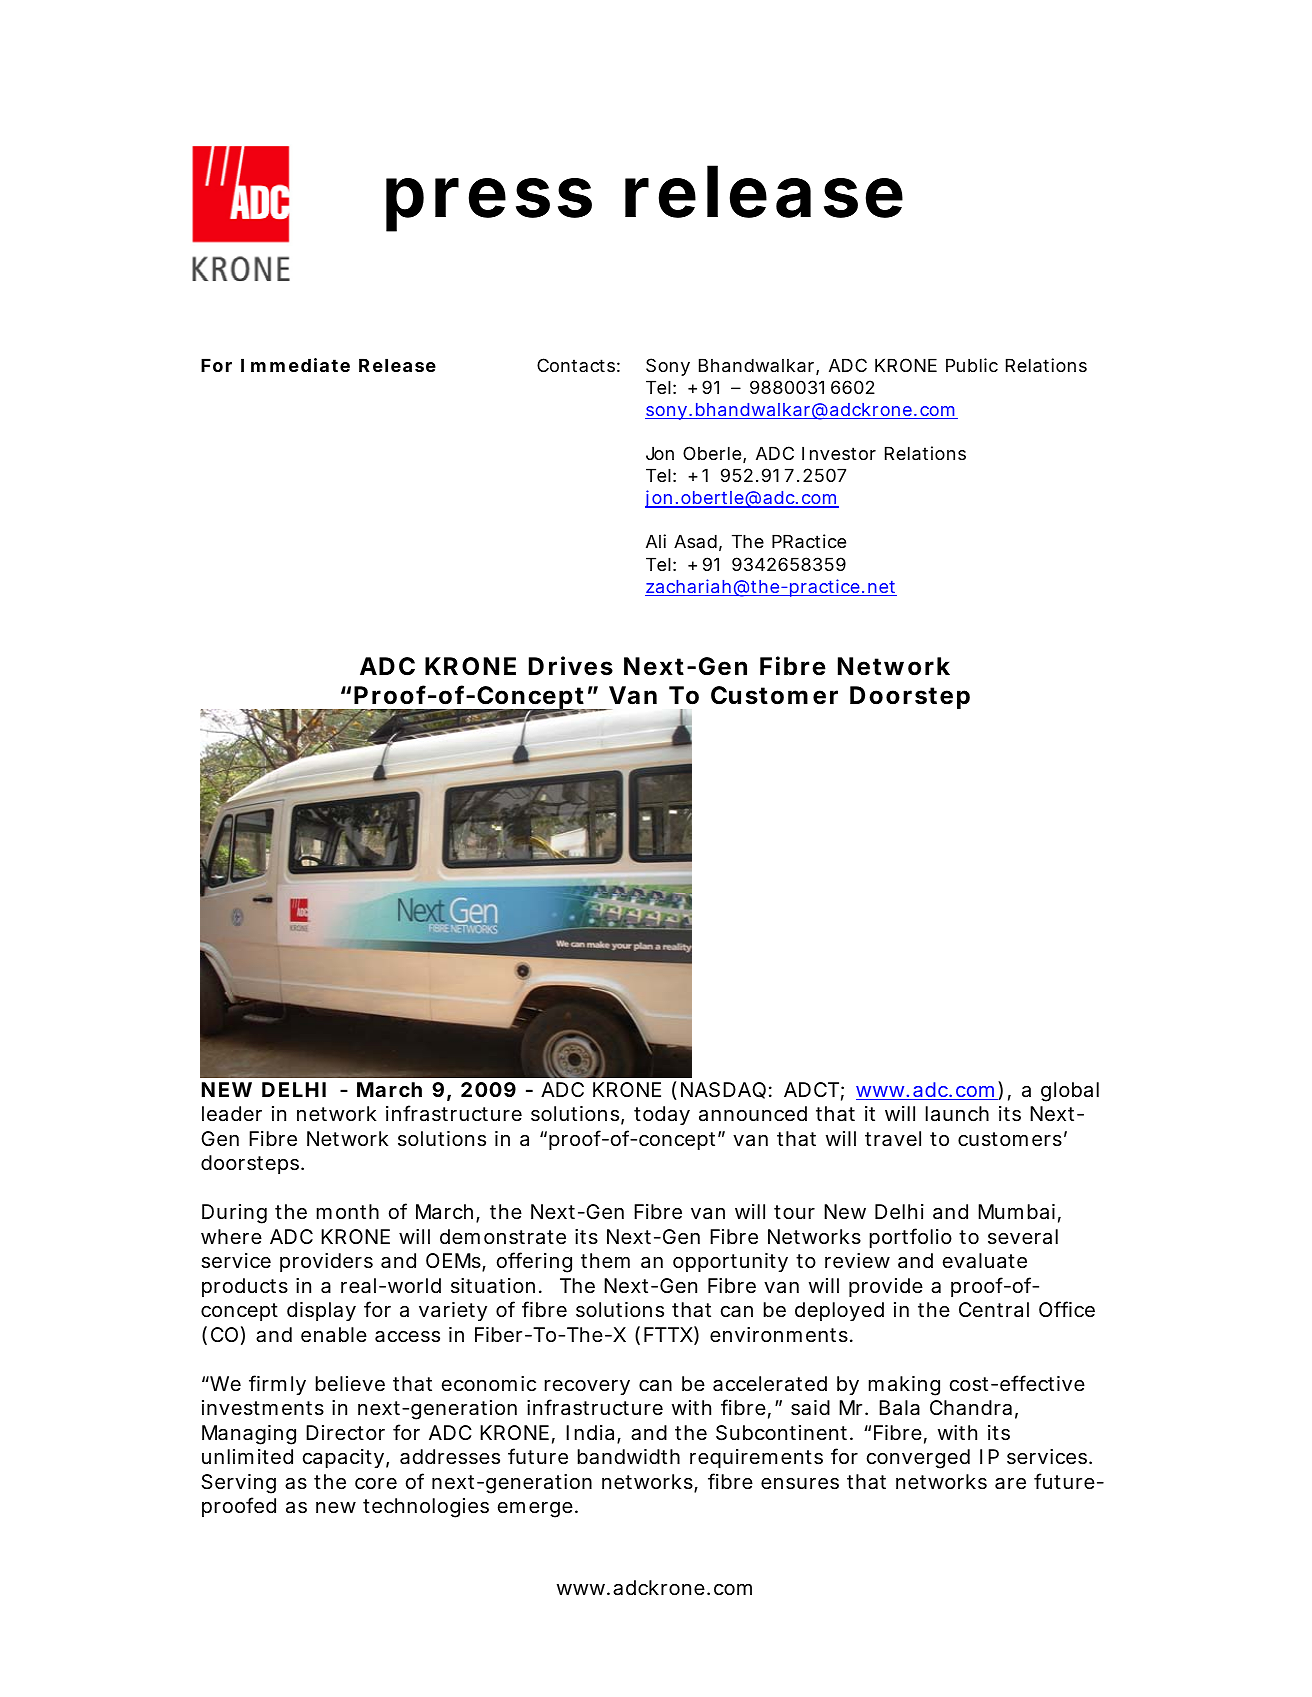 This page has height=1697, width=1312. What do you see at coordinates (656, 541) in the page?
I see `Ali` at bounding box center [656, 541].
